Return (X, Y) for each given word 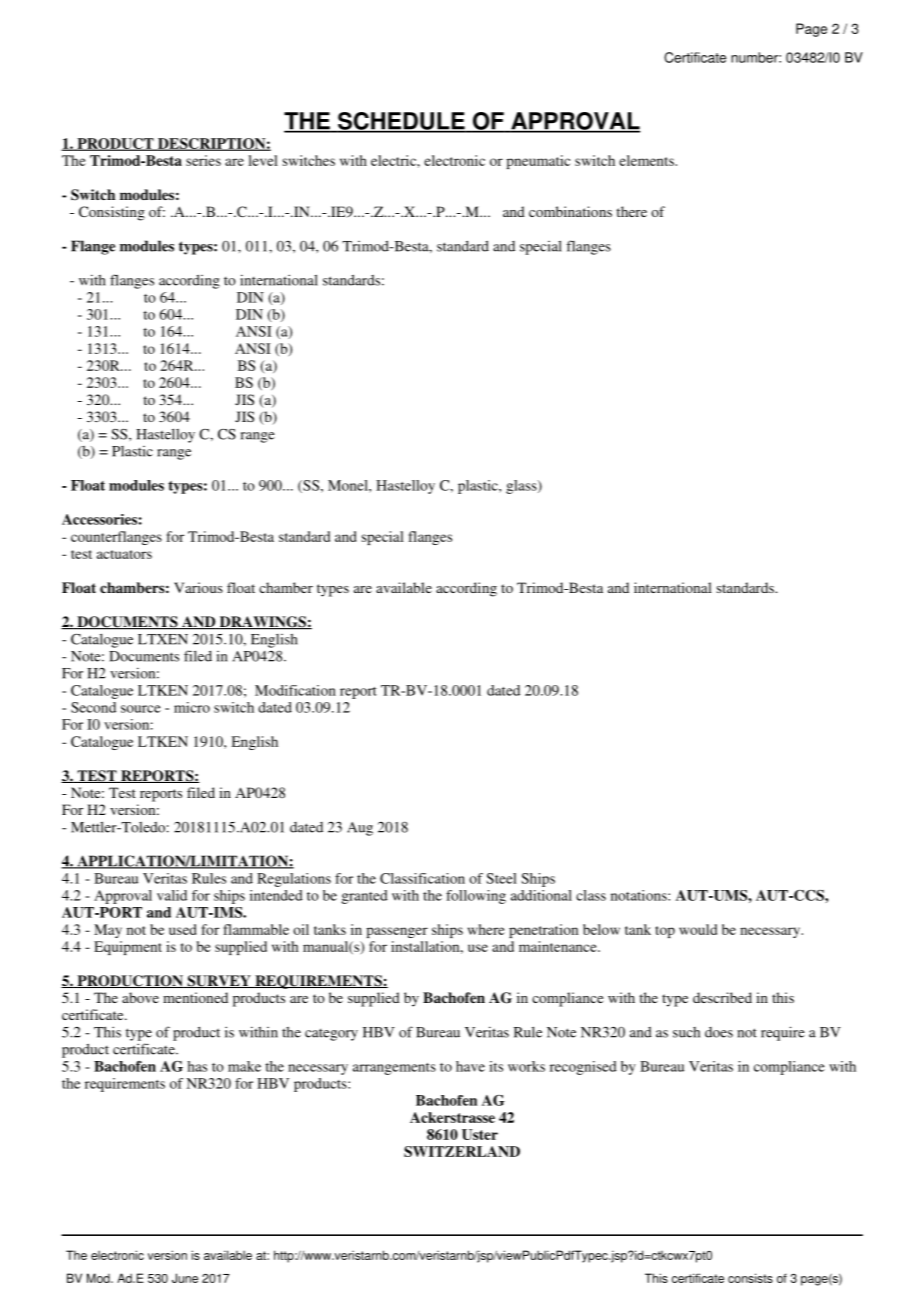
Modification (295, 690)
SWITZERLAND (462, 1151)
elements (647, 160)
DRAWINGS (262, 623)
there (631, 211)
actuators (124, 554)
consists (750, 1278)
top (665, 932)
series (203, 160)
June (185, 1278)
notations (640, 895)
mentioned (195, 997)
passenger (397, 932)
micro (192, 707)
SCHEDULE (401, 122)
